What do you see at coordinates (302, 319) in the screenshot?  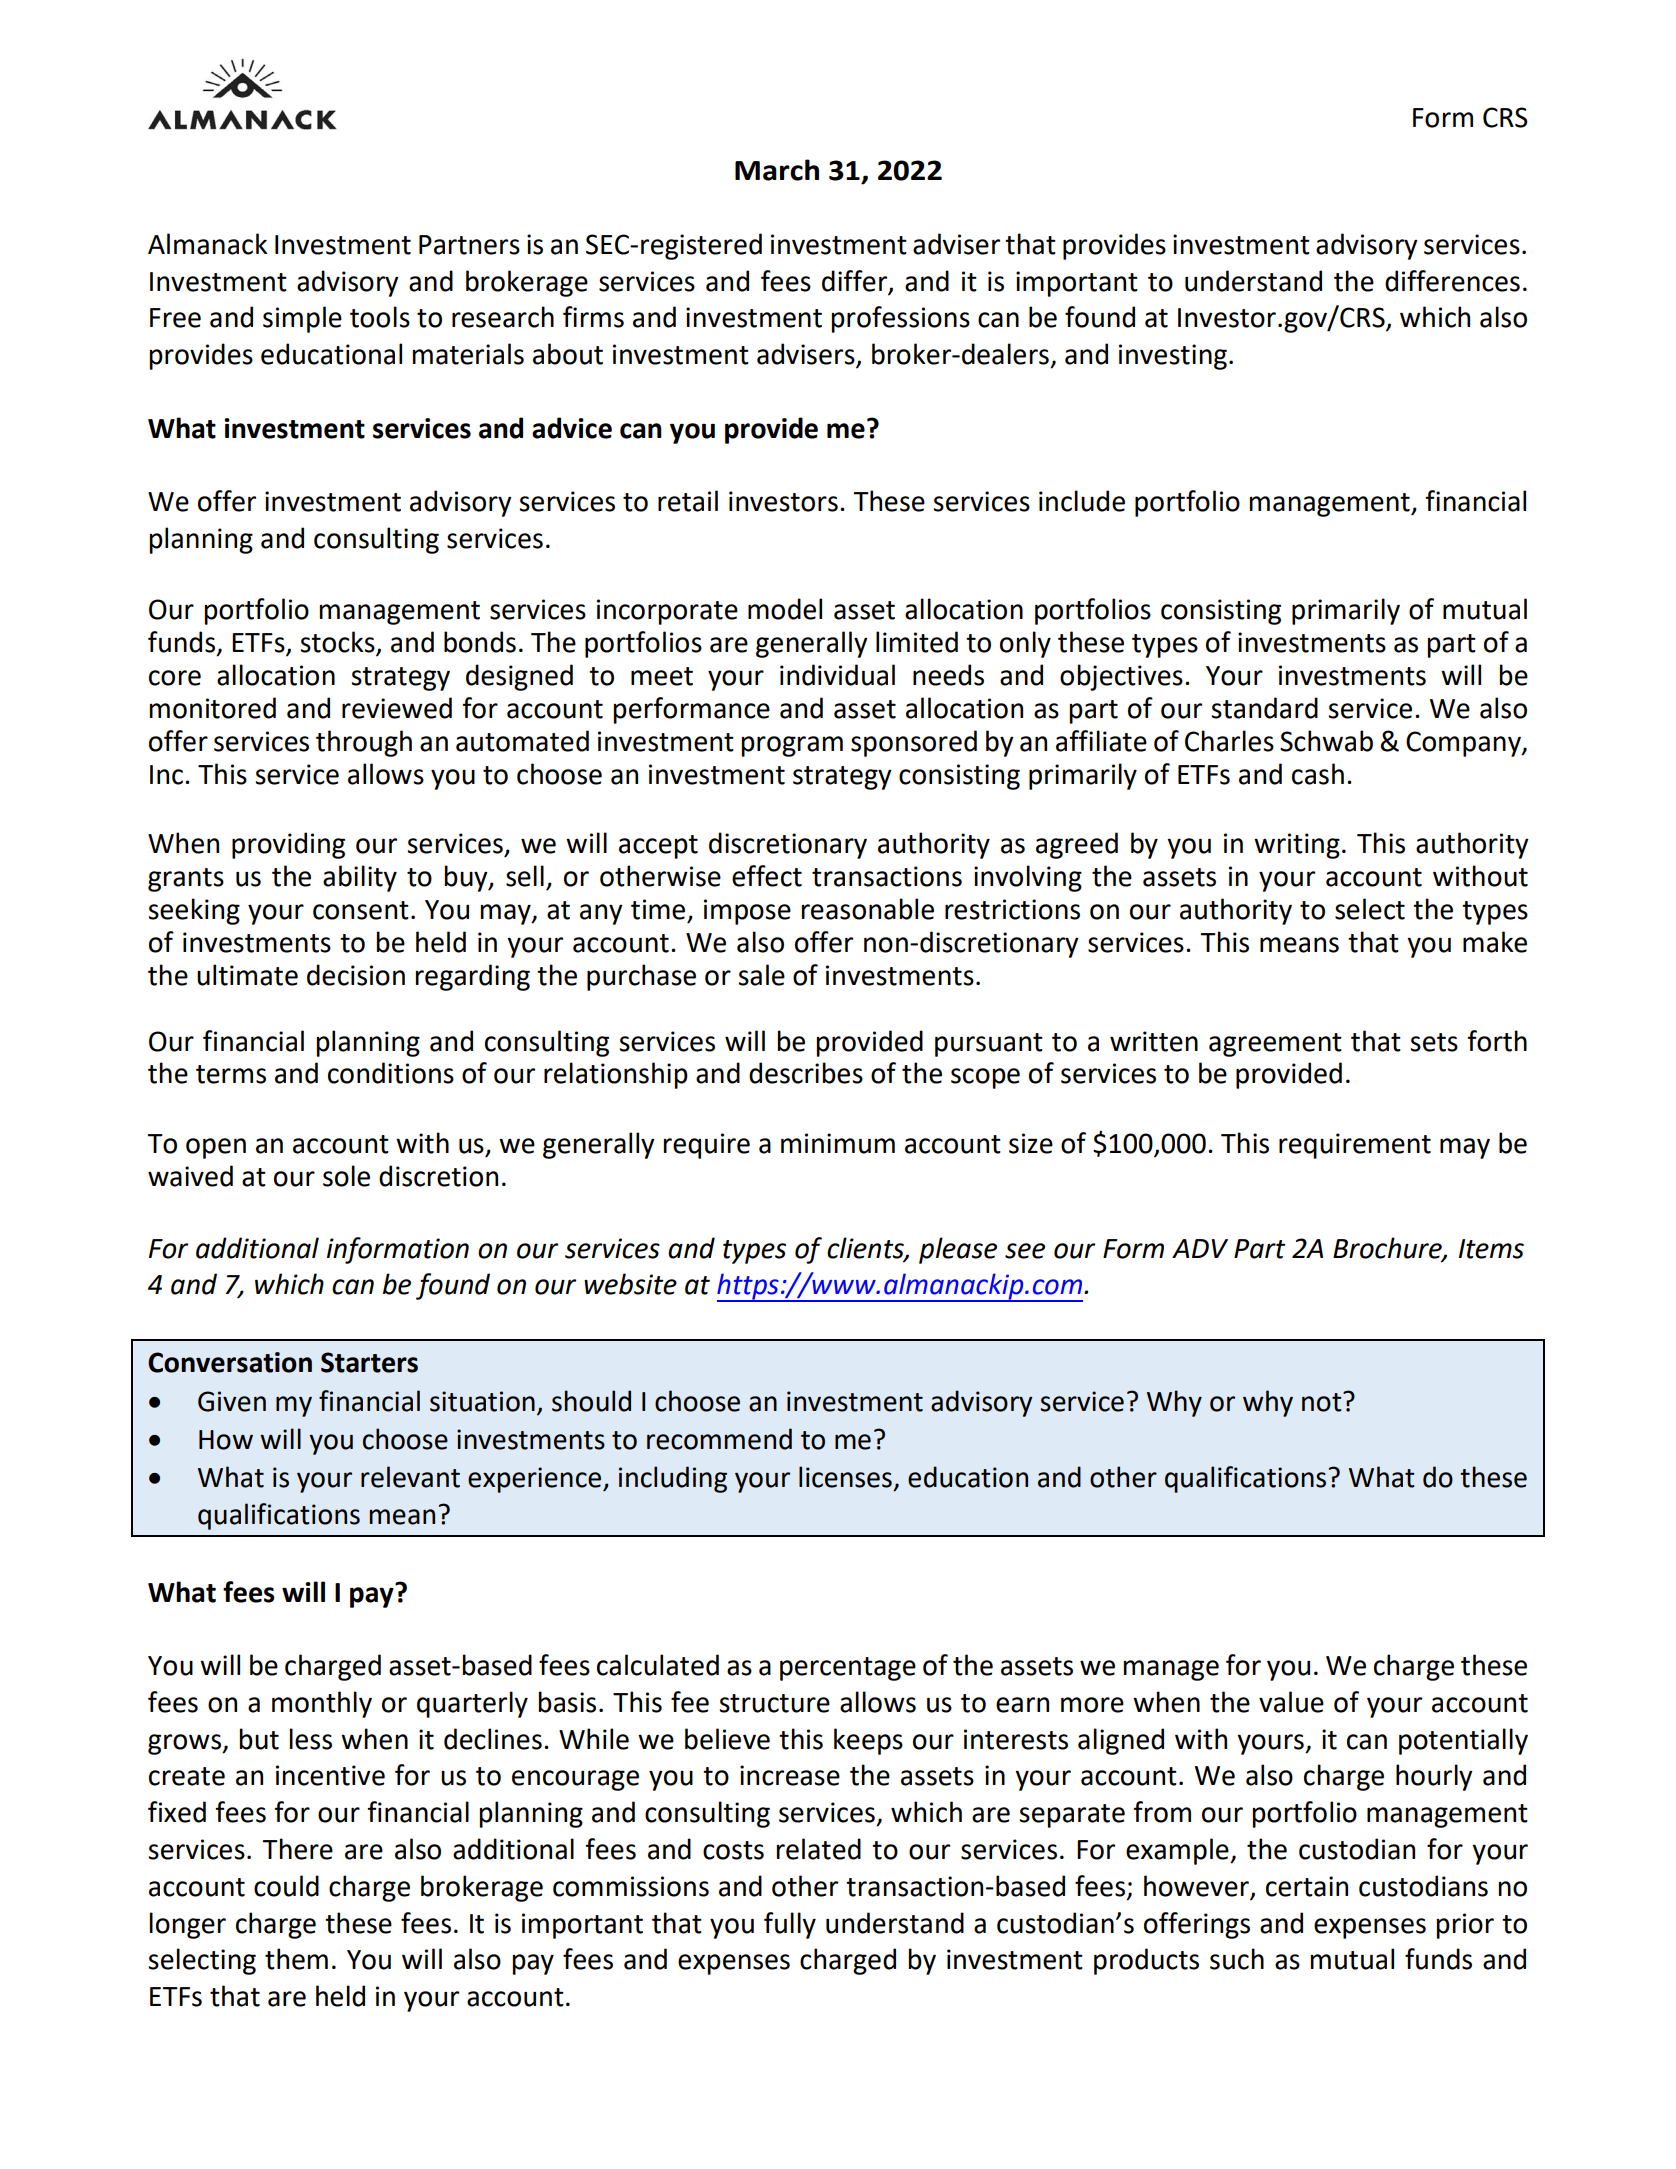 I see `simple` at bounding box center [302, 319].
